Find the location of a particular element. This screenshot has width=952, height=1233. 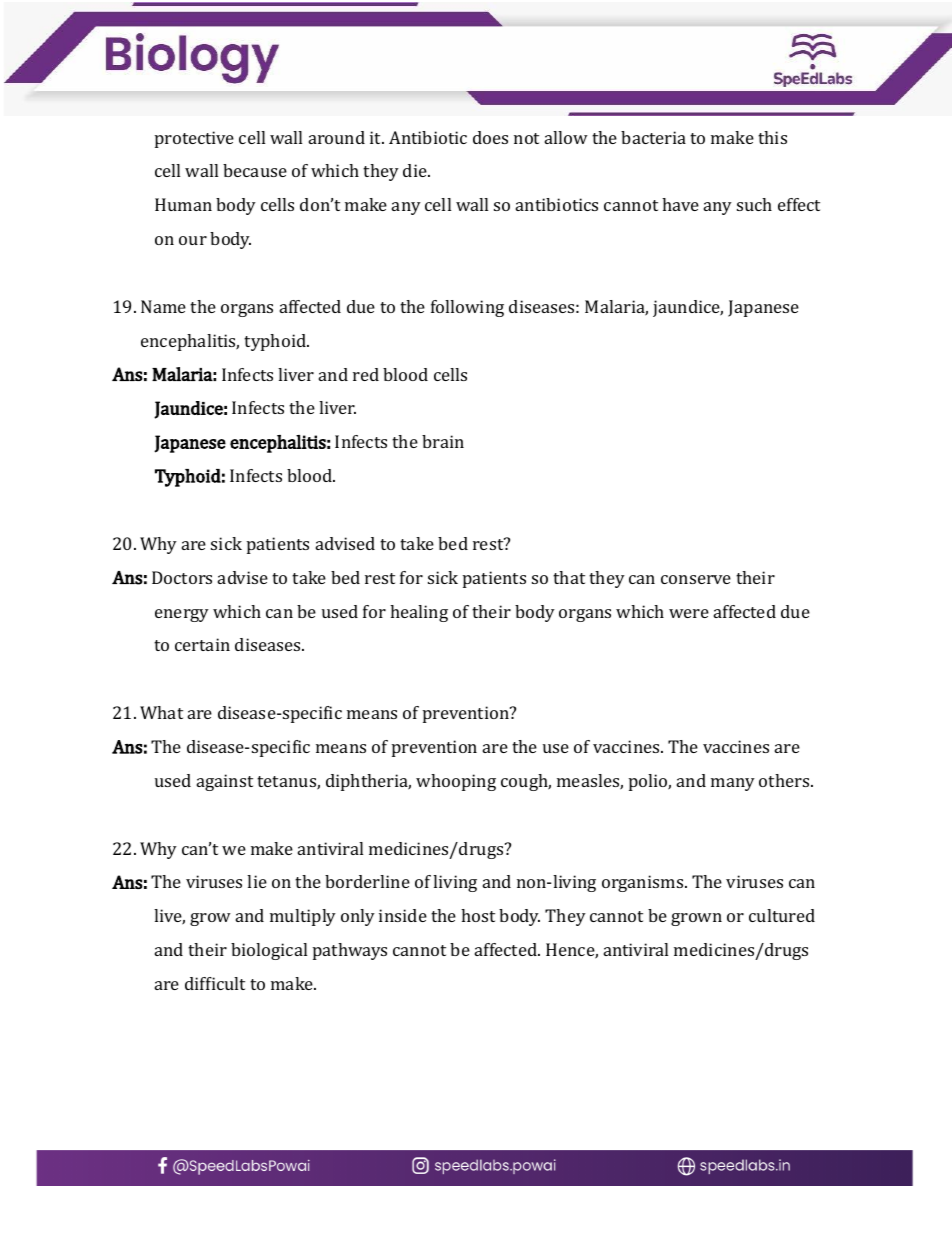

this is located at coordinates (772, 137).
